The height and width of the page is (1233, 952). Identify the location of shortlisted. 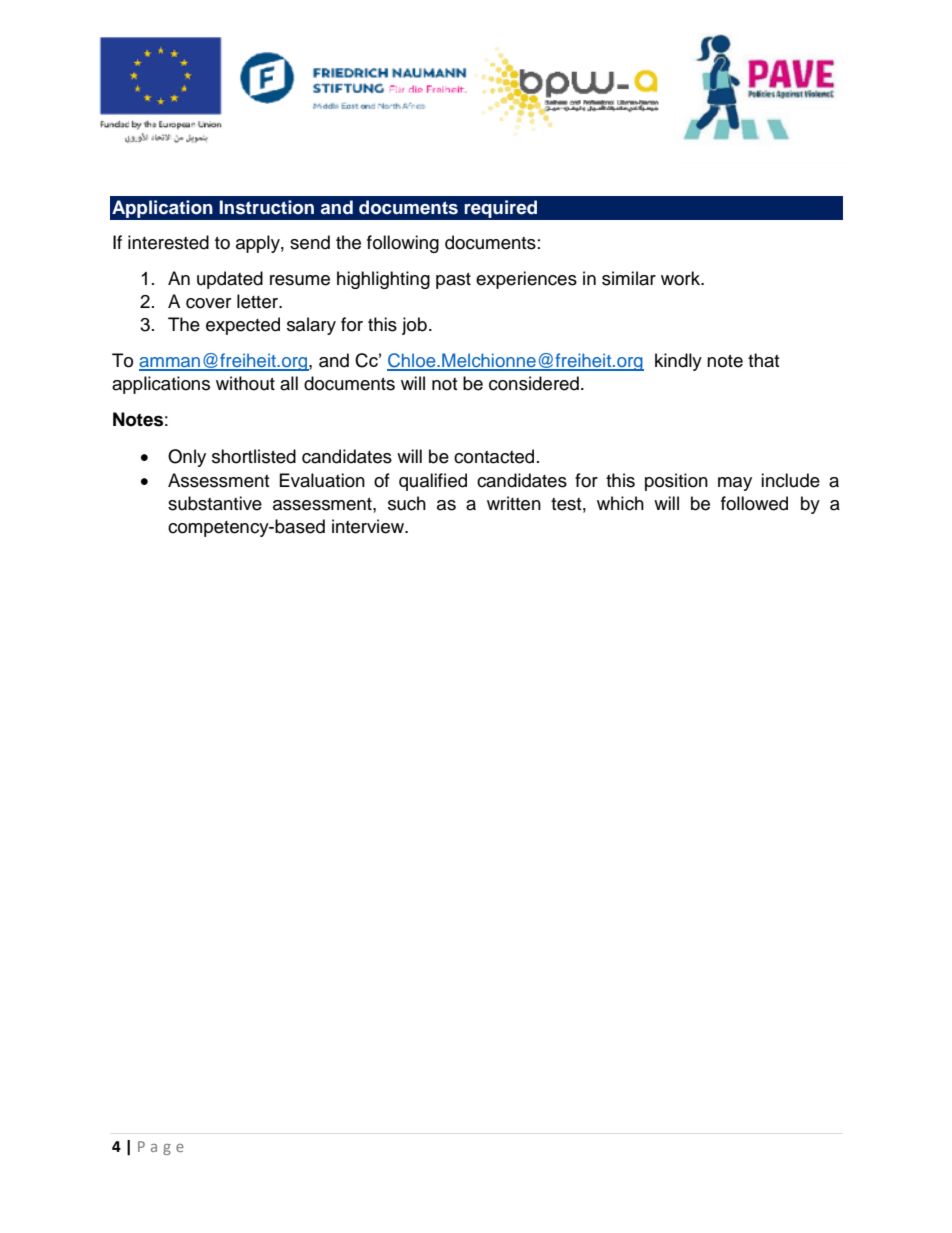
(254, 456).
